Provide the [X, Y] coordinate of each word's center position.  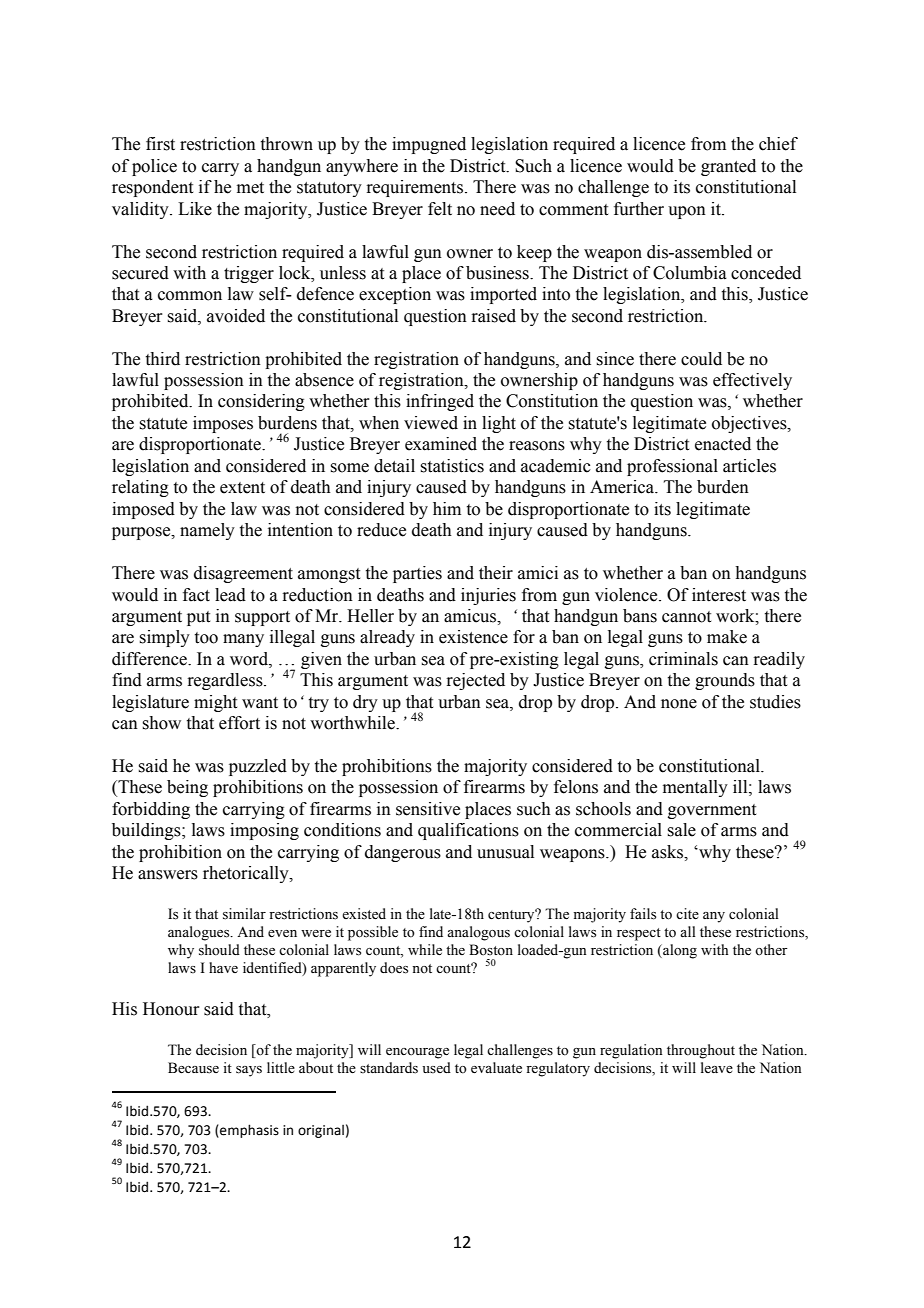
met [250, 188]
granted [728, 167]
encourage [417, 1053]
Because [193, 1068]
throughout [701, 1051]
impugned [429, 145]
